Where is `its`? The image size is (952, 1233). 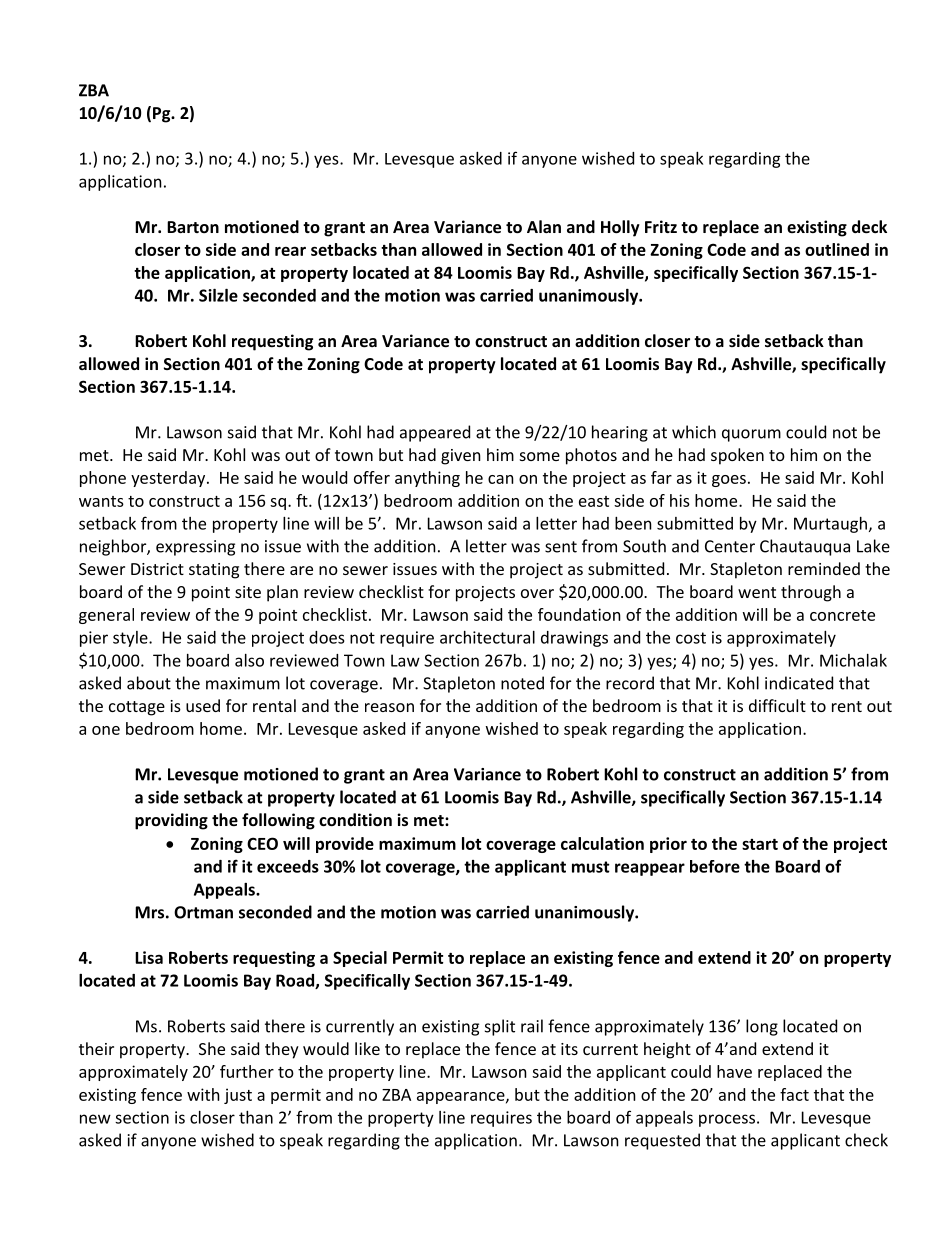 its is located at coordinates (569, 1049).
